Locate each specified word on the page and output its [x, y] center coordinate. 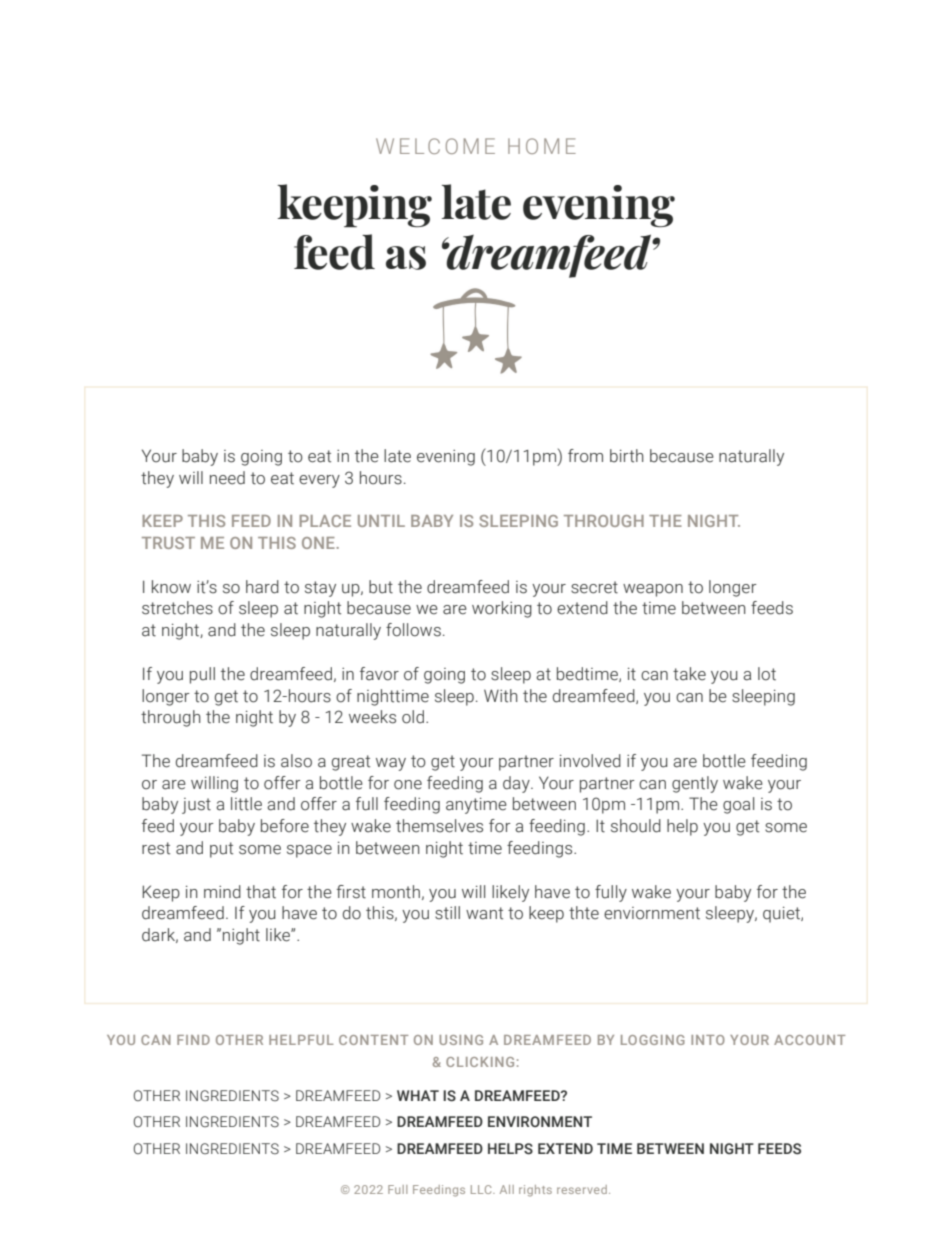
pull [202, 675]
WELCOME [435, 146]
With [501, 696]
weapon [653, 590]
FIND [193, 1040]
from [585, 456]
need [227, 478]
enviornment [652, 913]
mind [222, 892]
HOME [542, 146]
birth [627, 456]
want [484, 913]
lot [767, 674]
